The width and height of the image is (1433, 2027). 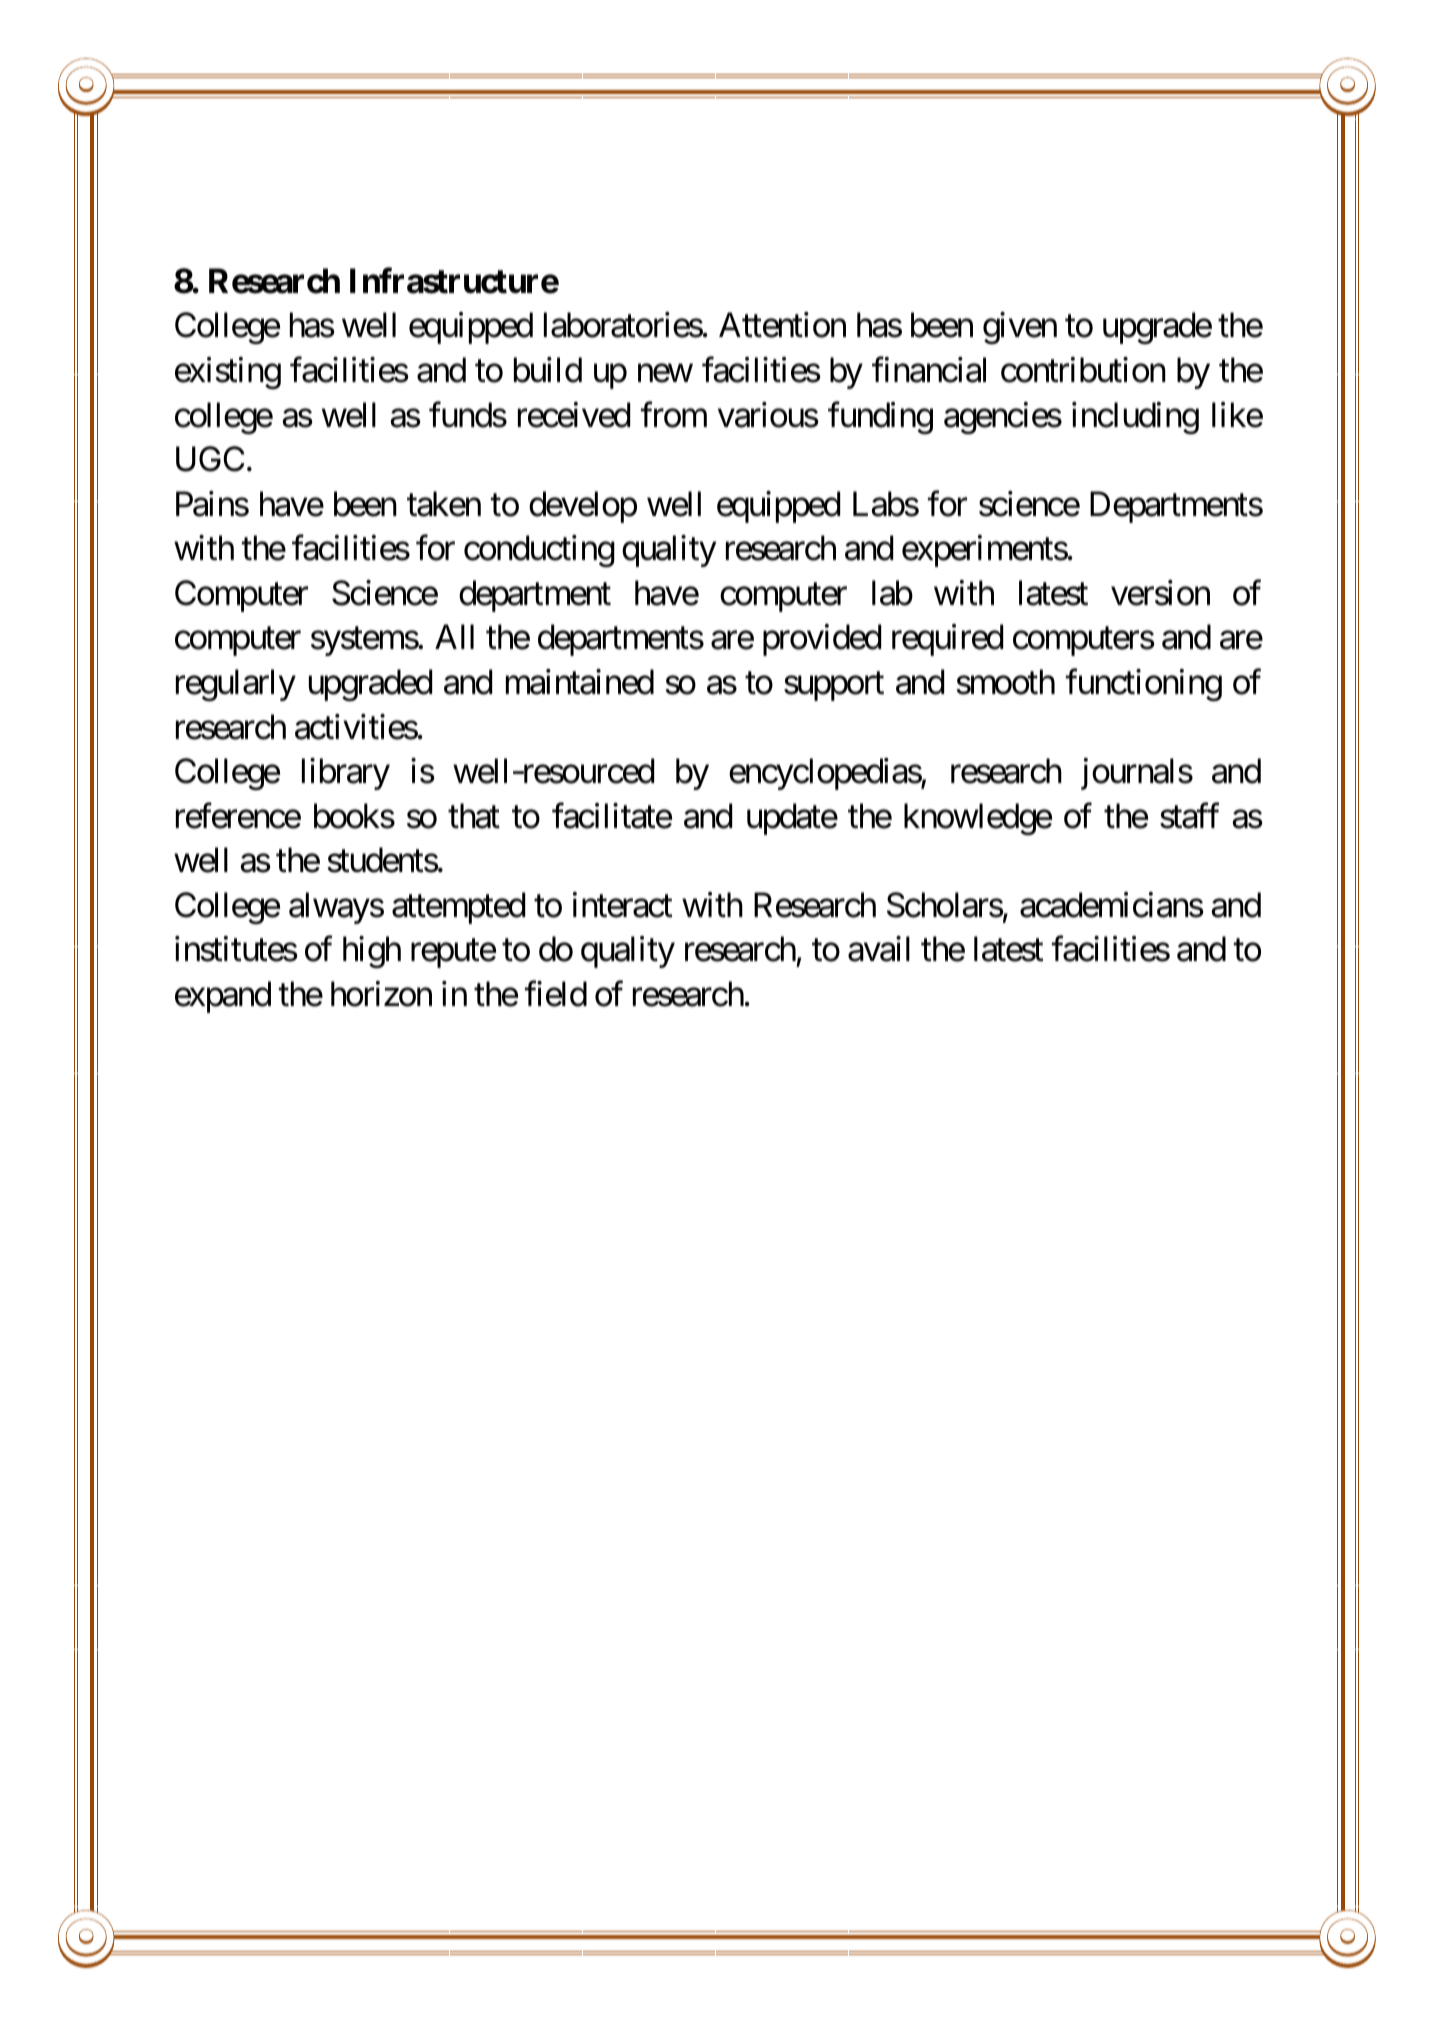 I want to click on given, so click(x=1020, y=328).
